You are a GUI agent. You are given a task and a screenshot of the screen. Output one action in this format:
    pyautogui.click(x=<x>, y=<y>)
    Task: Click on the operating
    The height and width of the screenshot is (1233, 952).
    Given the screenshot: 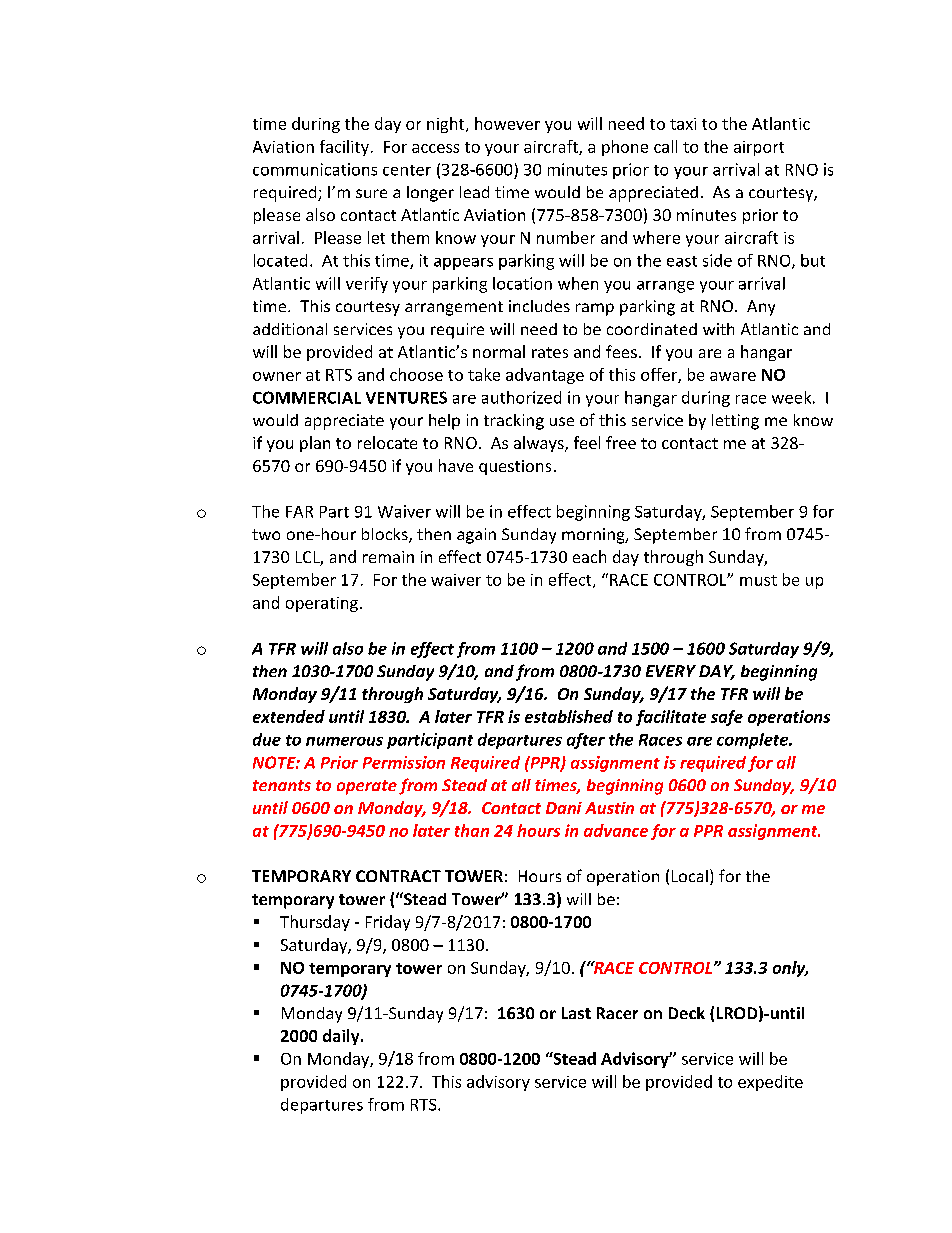 What is the action you would take?
    pyautogui.click(x=322, y=604)
